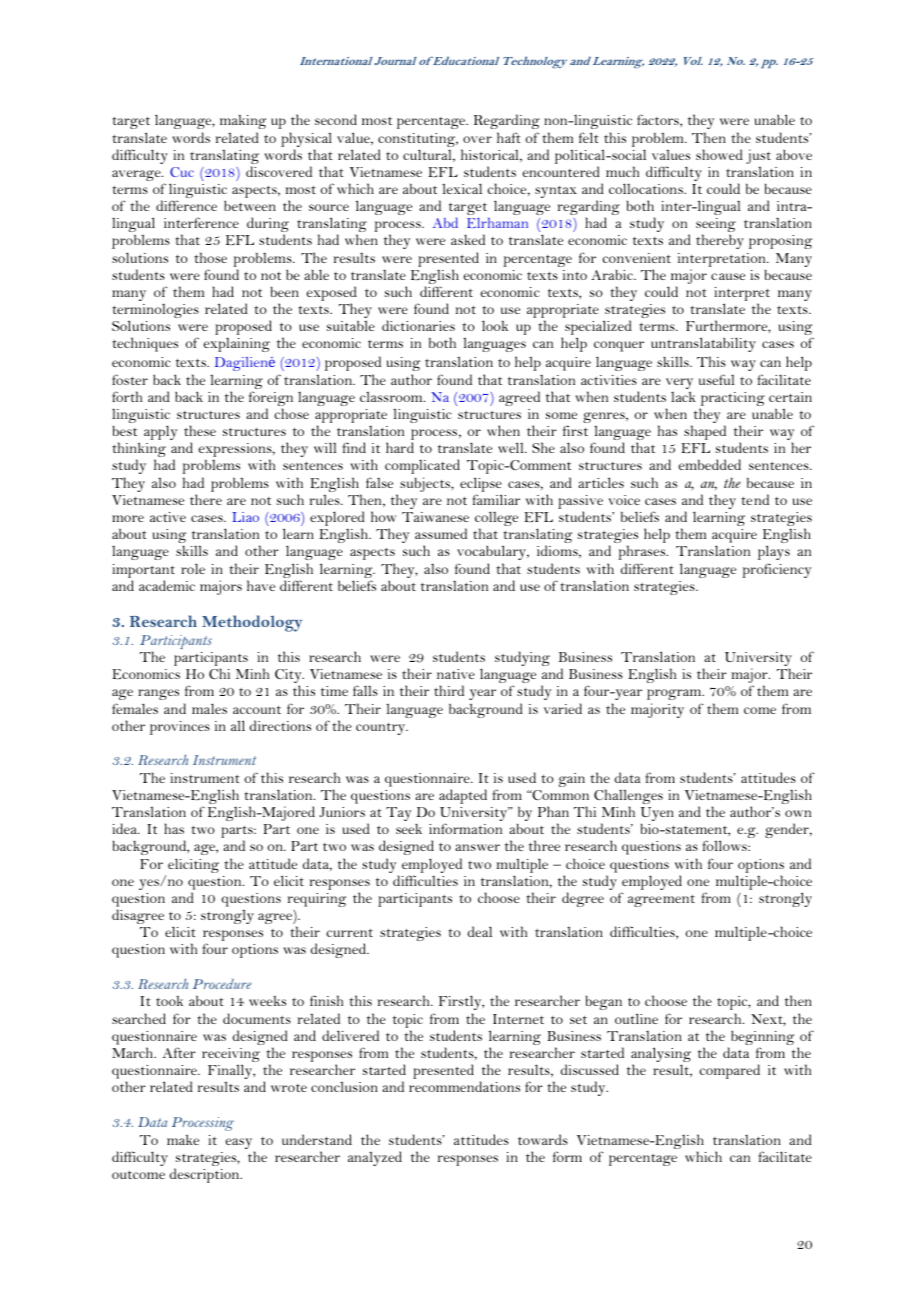  What do you see at coordinates (719, 154) in the screenshot?
I see `showed` at bounding box center [719, 154].
